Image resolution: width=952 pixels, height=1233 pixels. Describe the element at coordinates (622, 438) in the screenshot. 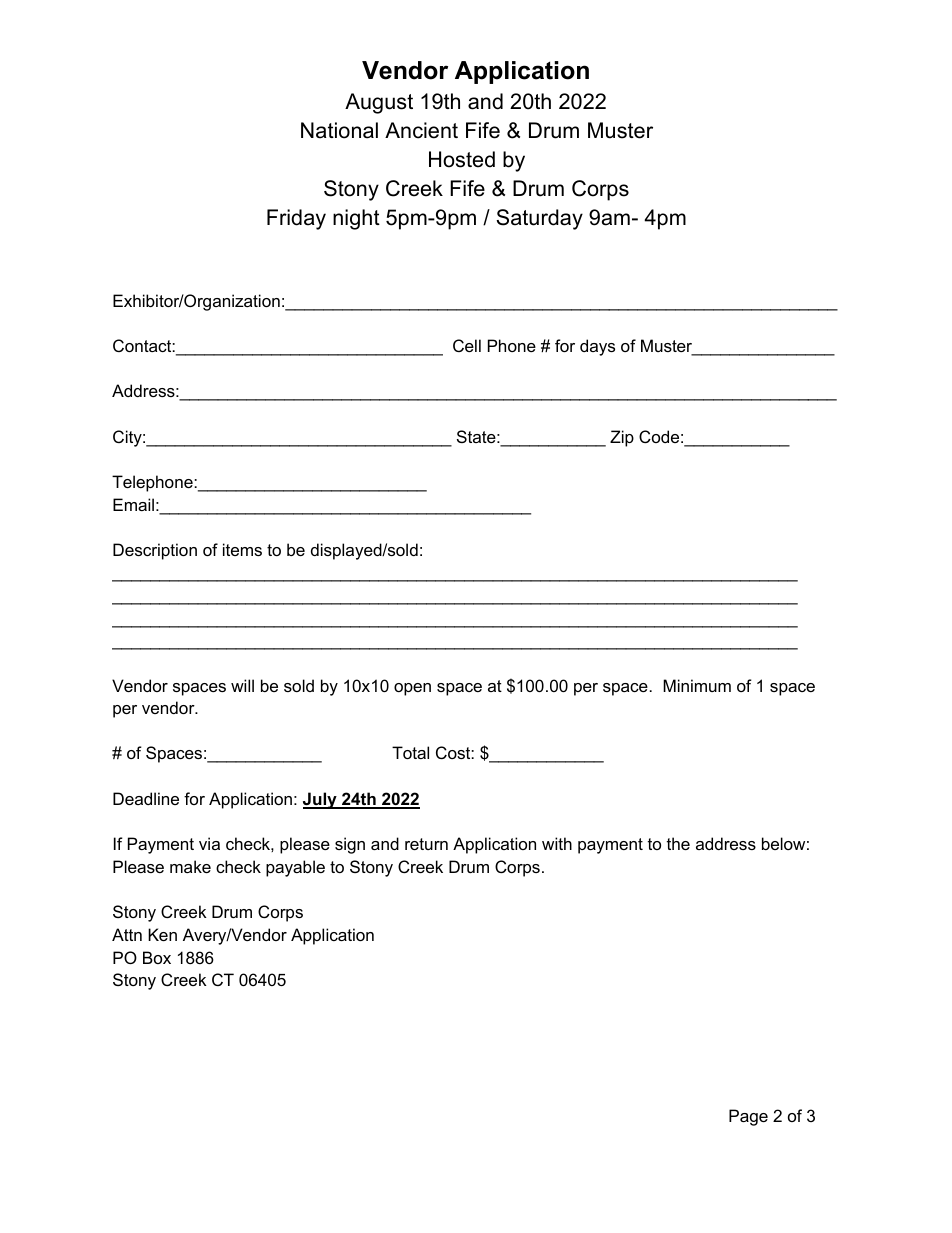

I see `Zip` at that location.
